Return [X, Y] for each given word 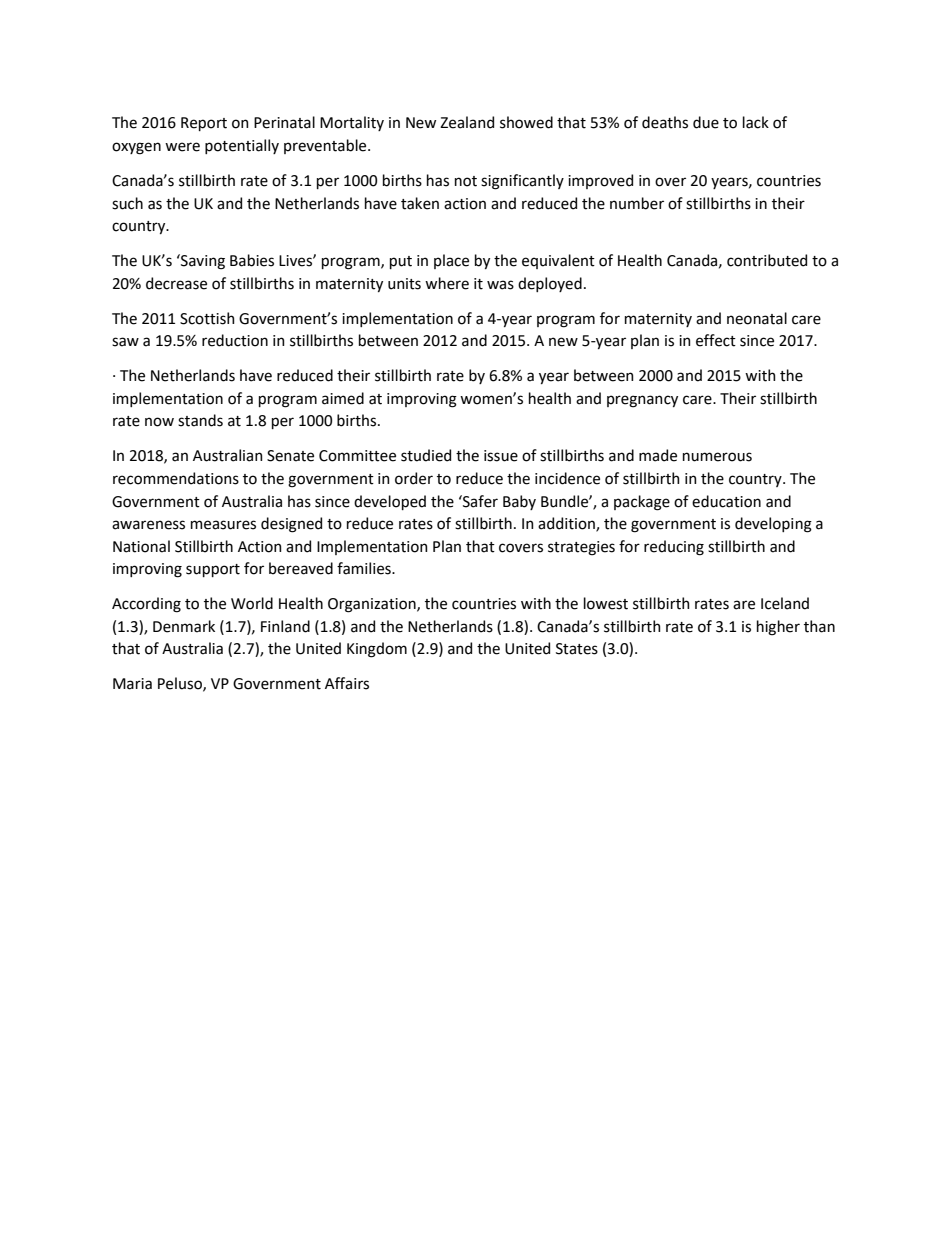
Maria [132, 684]
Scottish [207, 318]
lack [756, 122]
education [726, 501]
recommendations [176, 478]
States [577, 649]
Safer [479, 501]
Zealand [467, 122]
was [500, 285]
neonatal [757, 318]
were [182, 147]
